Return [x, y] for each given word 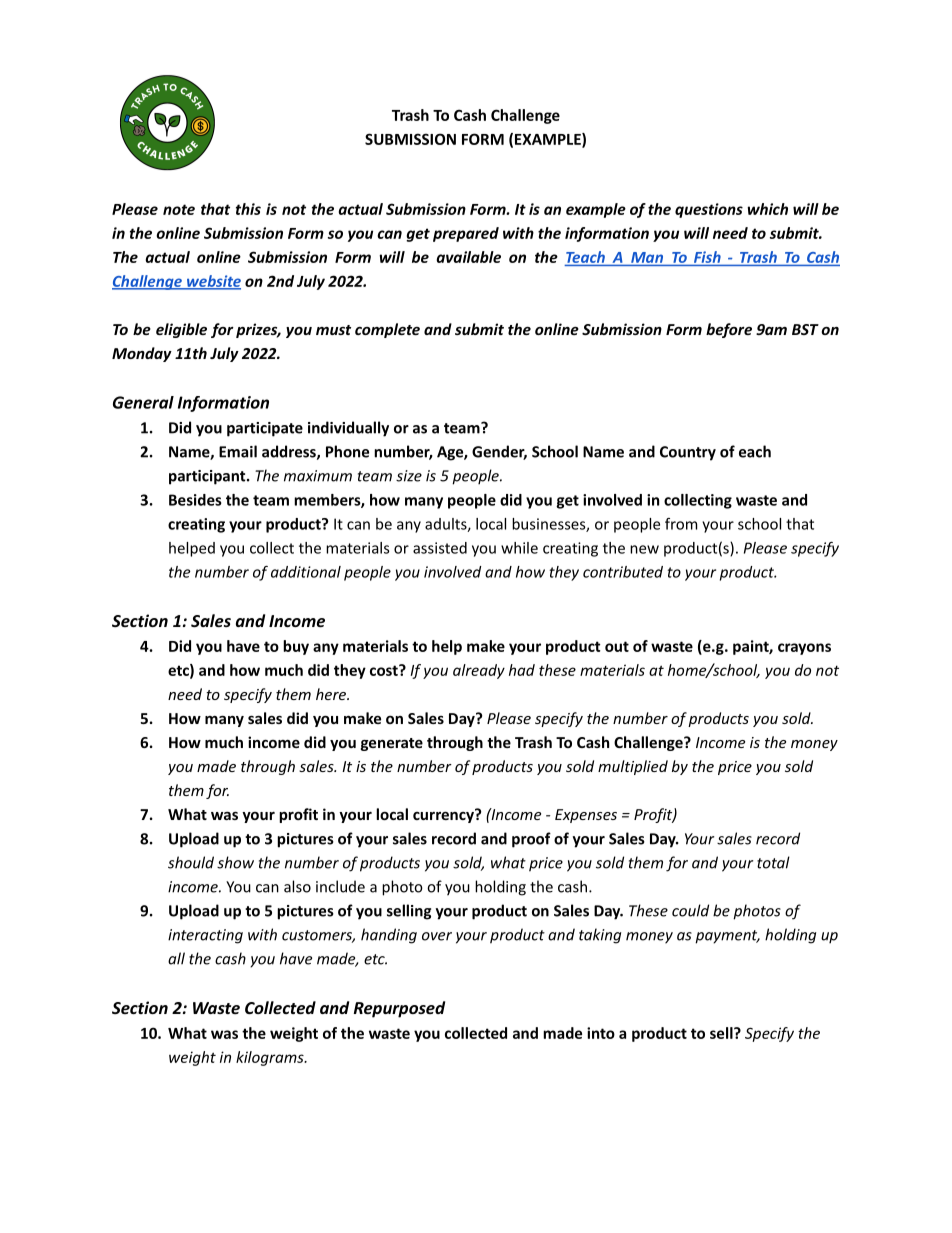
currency [444, 816]
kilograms [271, 1058]
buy [296, 647]
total [773, 862]
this [248, 209]
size [409, 476]
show [235, 862]
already [479, 671]
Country [688, 453]
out [617, 646]
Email [238, 451]
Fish [707, 257]
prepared [466, 234]
